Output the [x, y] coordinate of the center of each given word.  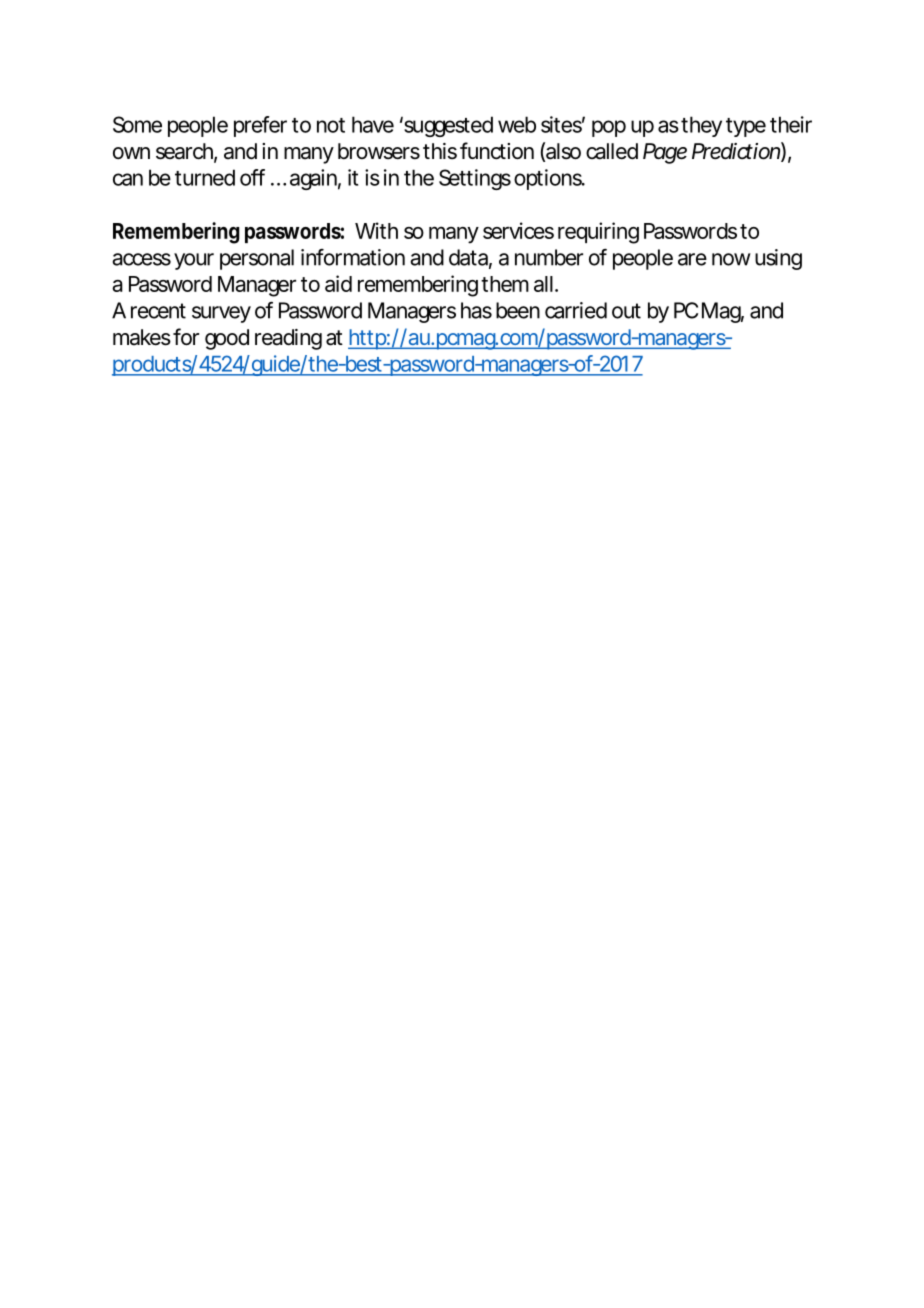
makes [142, 337]
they [701, 126]
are [692, 259]
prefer [260, 126]
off [252, 177]
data [468, 257]
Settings [475, 179]
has [476, 310]
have [373, 124]
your [194, 261]
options [548, 179]
